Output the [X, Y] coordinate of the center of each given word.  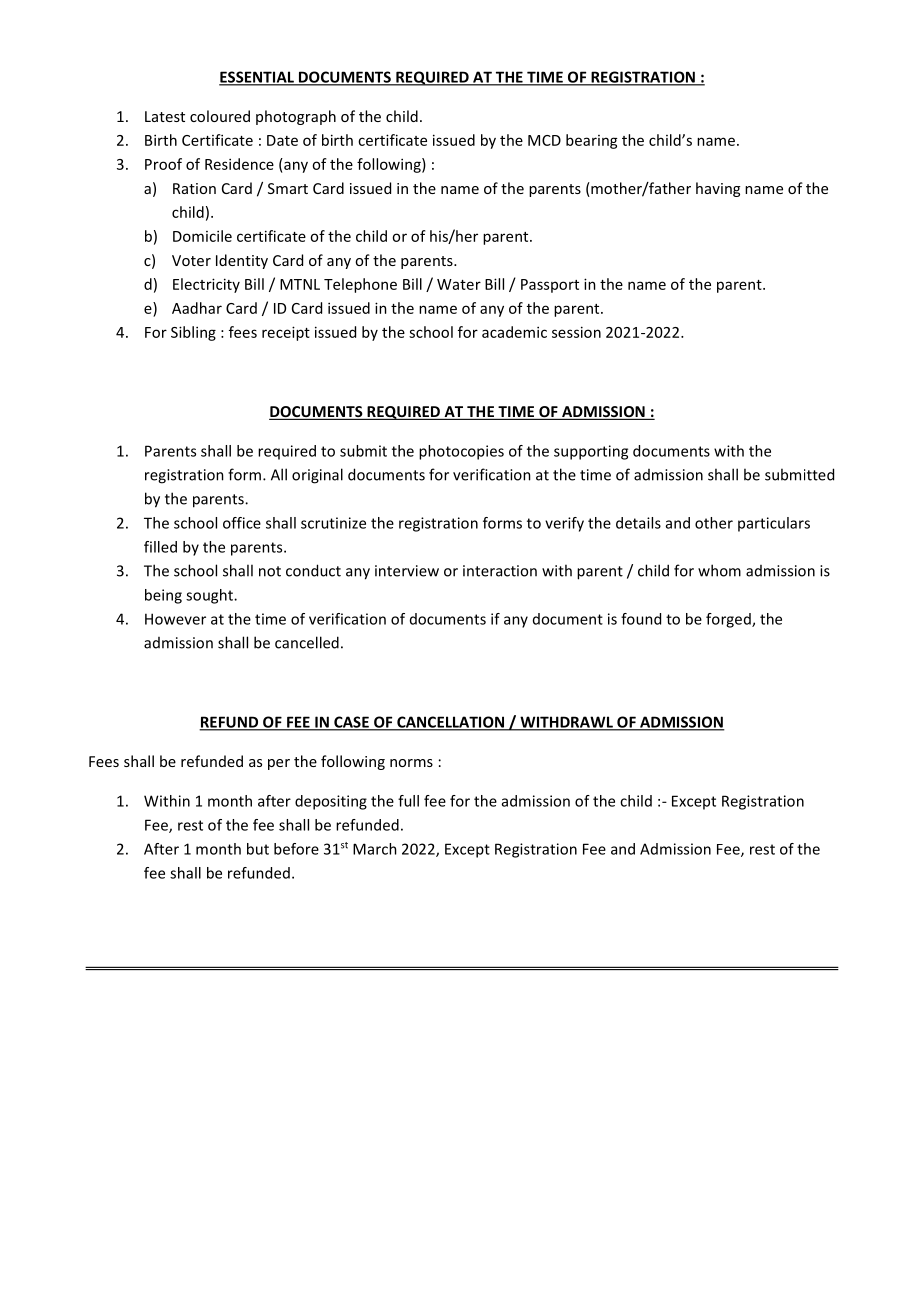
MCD [544, 140]
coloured [220, 116]
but [258, 849]
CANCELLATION [451, 723]
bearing [592, 141]
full [408, 801]
